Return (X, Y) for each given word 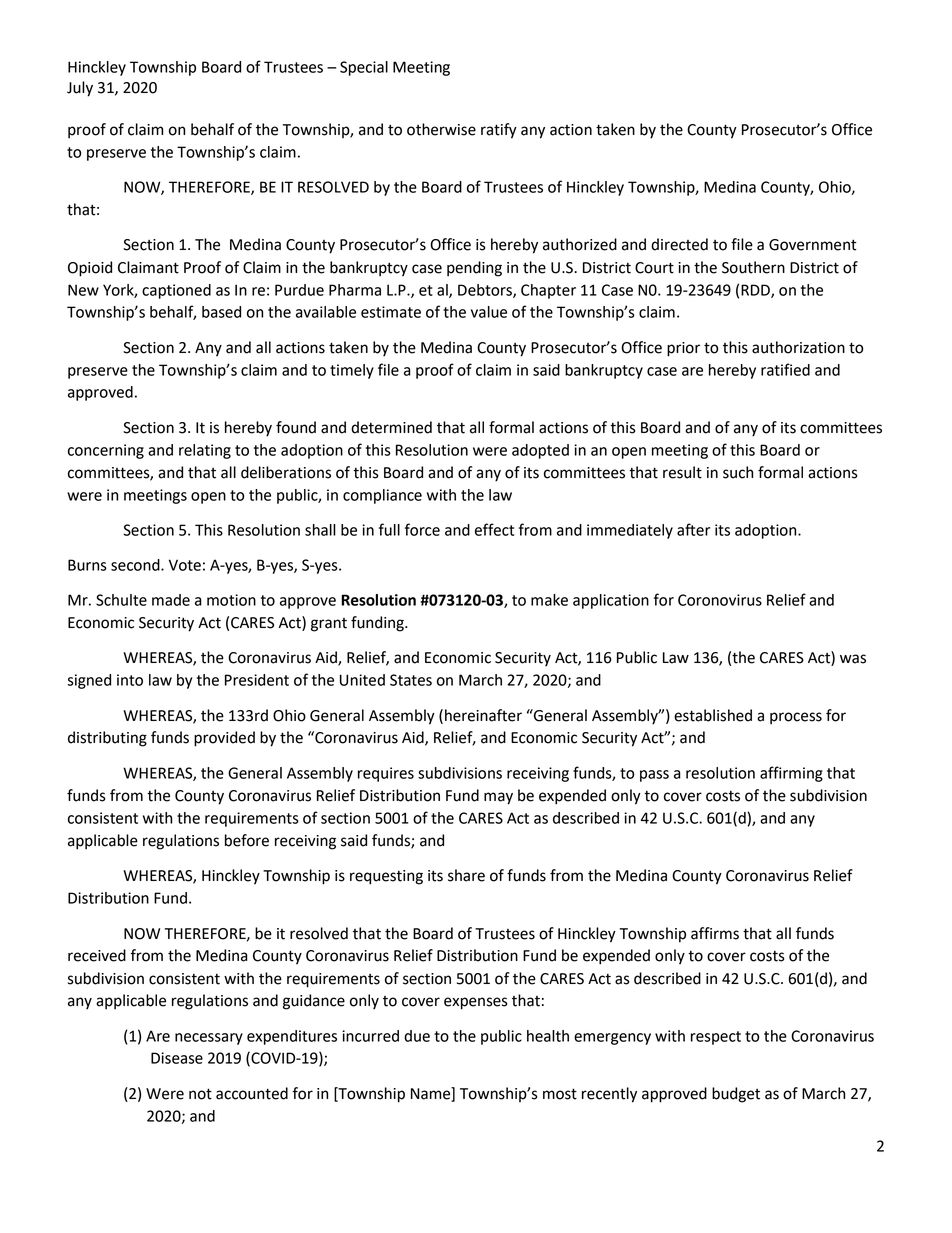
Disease (177, 1058)
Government (813, 245)
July (80, 89)
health (548, 1036)
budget (736, 1095)
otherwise (441, 129)
